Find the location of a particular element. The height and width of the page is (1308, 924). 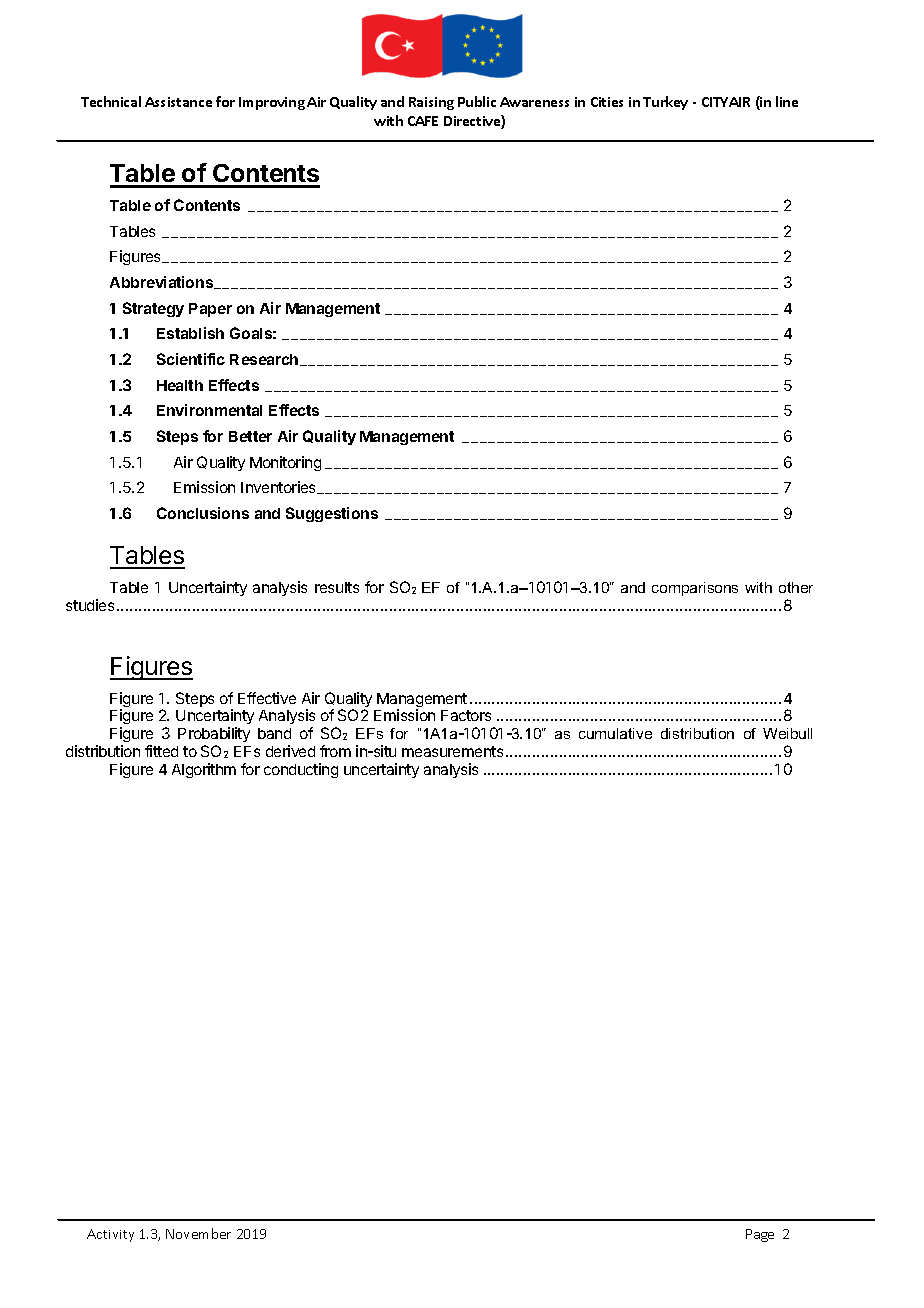

Assistance is located at coordinates (178, 102).
